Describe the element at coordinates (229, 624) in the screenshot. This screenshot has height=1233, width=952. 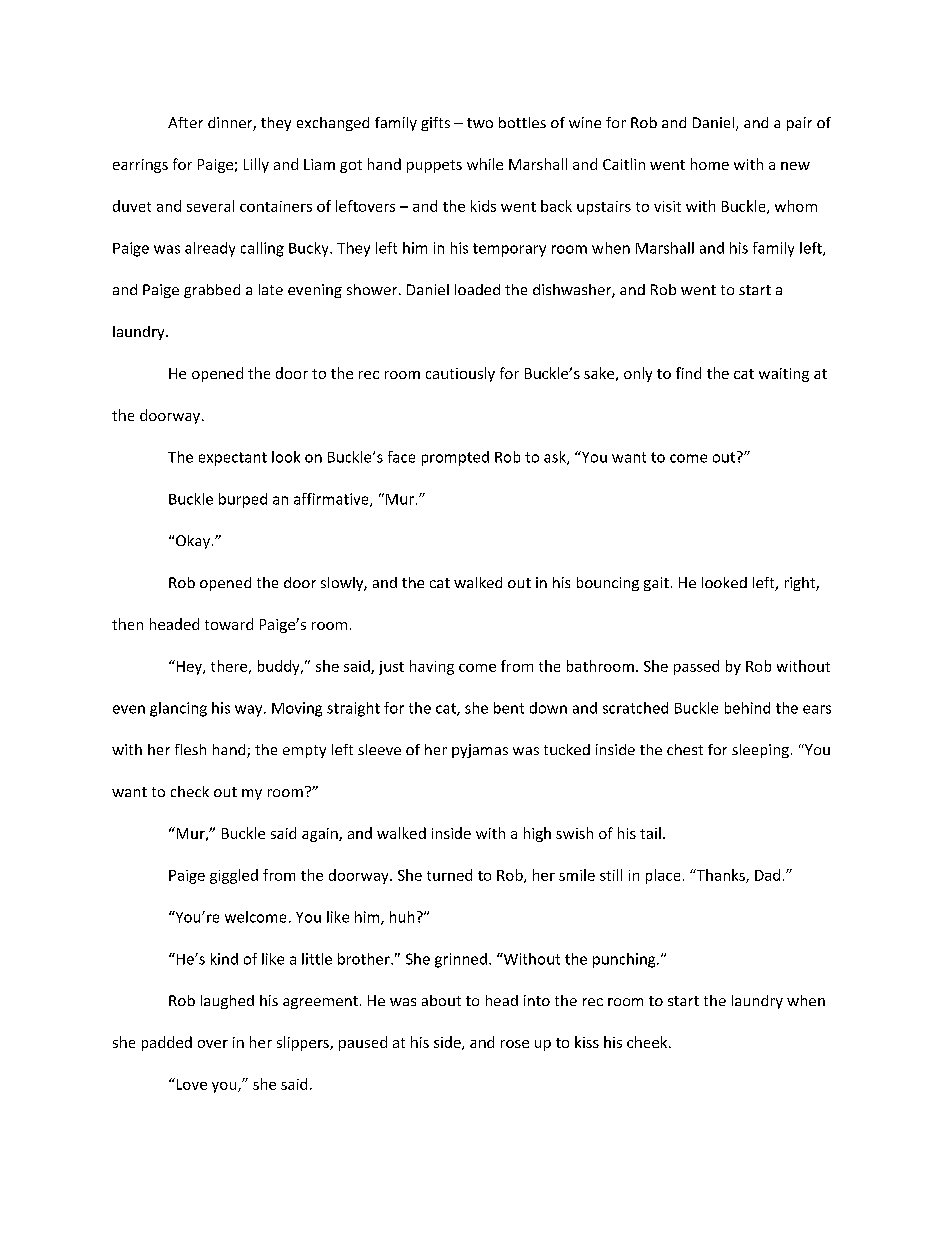
I see `toward` at that location.
